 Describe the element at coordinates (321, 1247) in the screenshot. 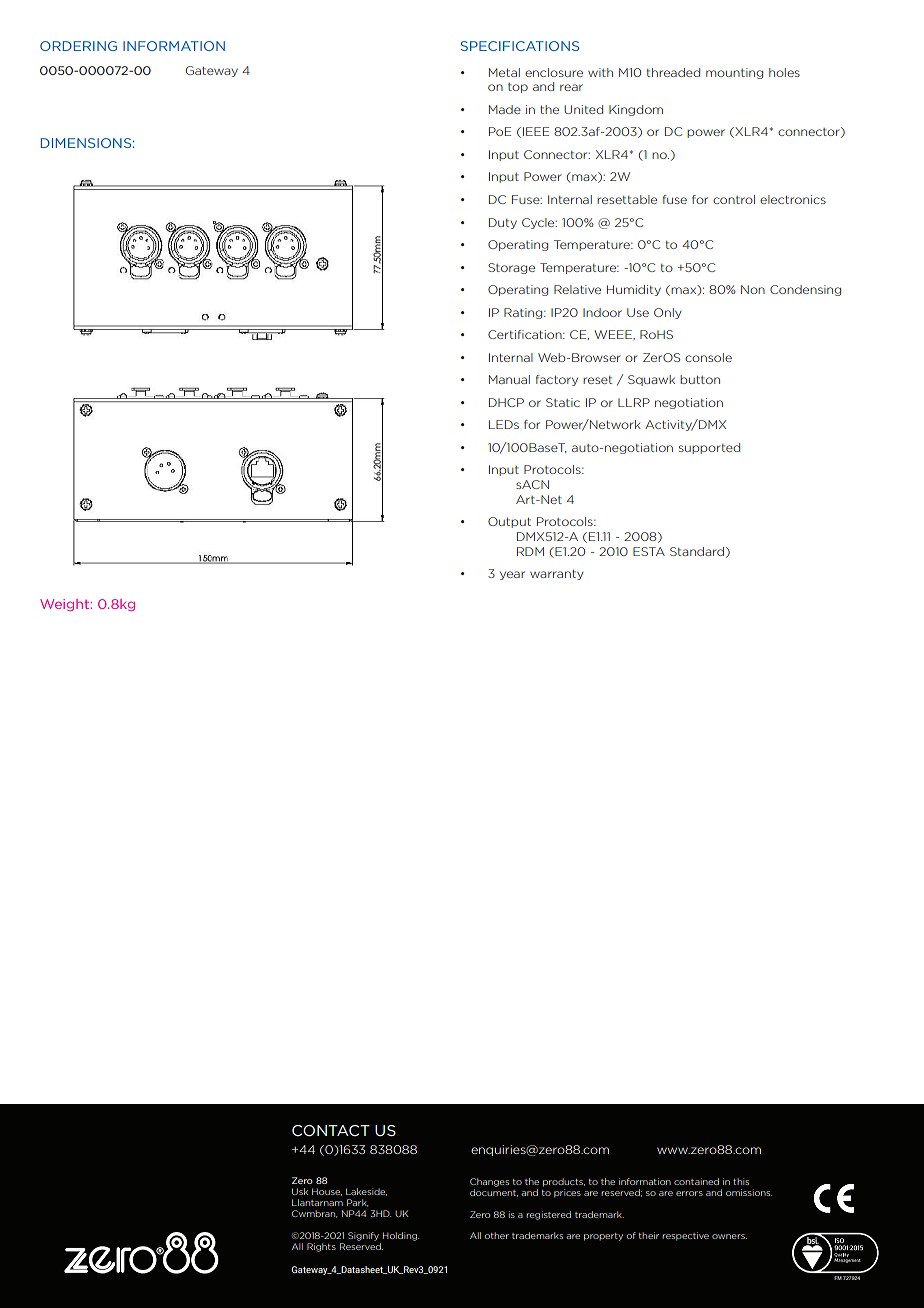

I see `Rights` at that location.
